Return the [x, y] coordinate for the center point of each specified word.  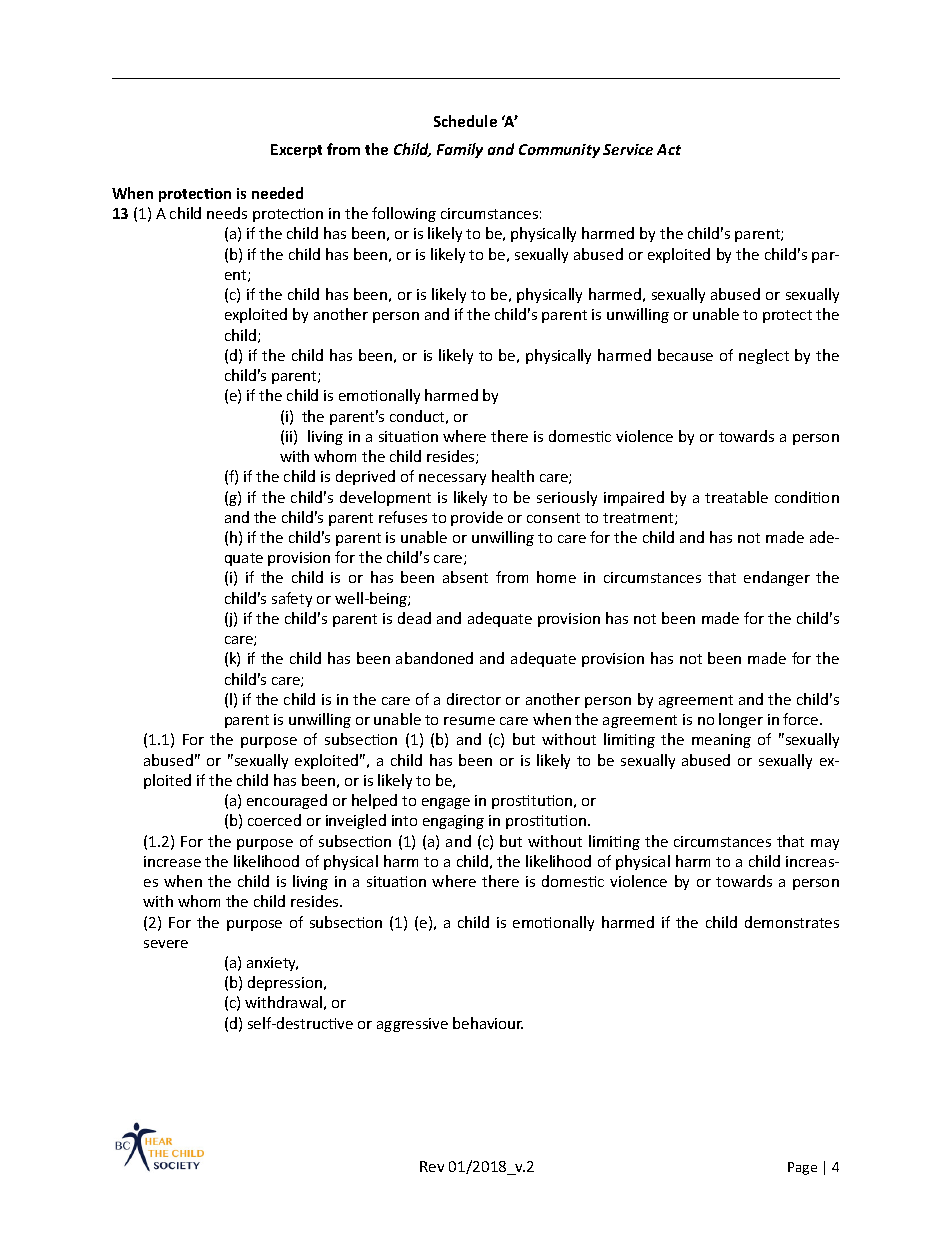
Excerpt [296, 151]
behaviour [488, 1023]
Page [802, 1168]
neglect [764, 356]
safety [292, 599]
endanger [777, 578]
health [513, 476]
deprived [365, 477]
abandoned [434, 658]
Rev [432, 1166]
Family [460, 150]
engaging [453, 822]
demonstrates [792, 922]
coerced [274, 820]
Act [669, 149]
